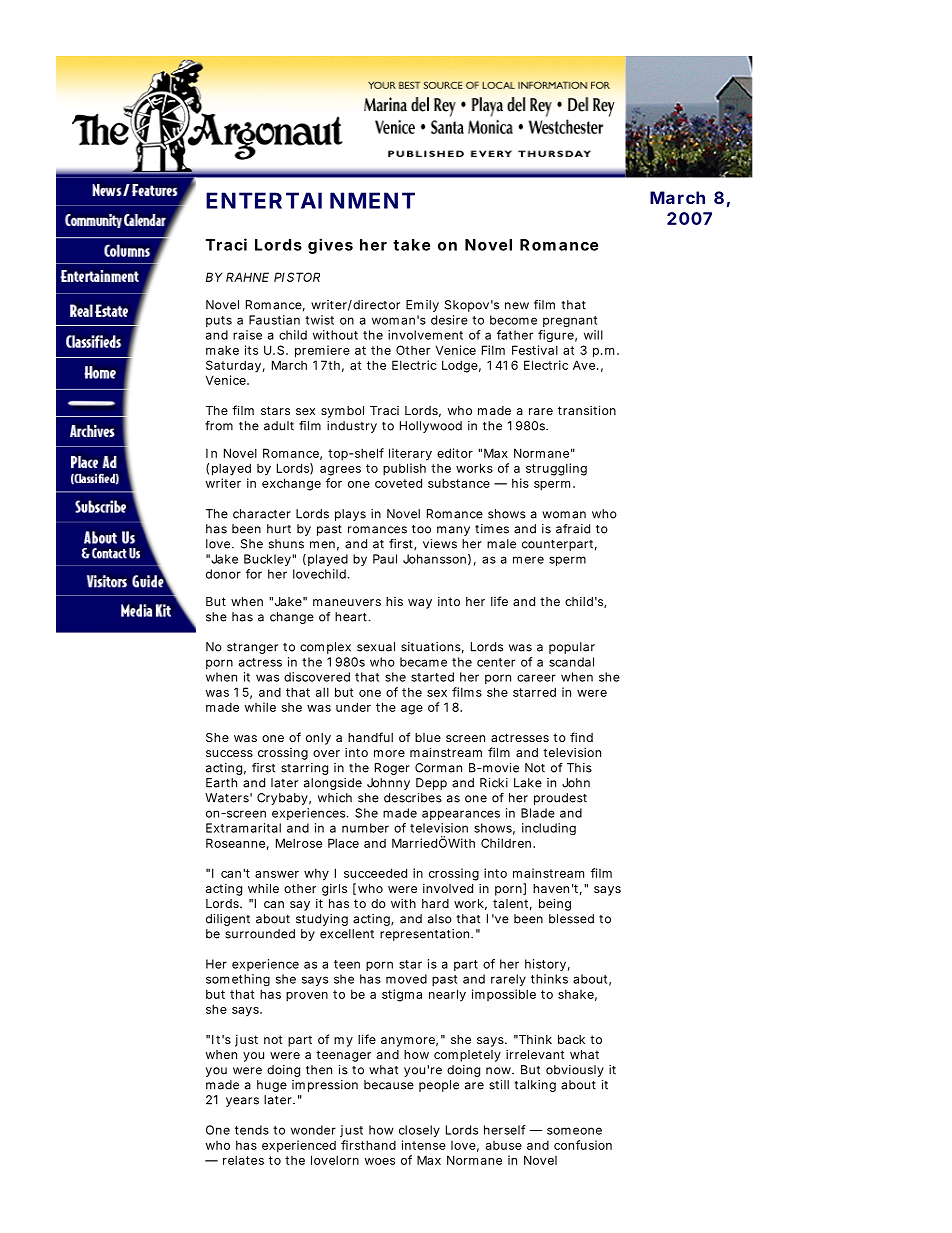  What do you see at coordinates (411, 245) in the screenshot?
I see `take` at bounding box center [411, 245].
